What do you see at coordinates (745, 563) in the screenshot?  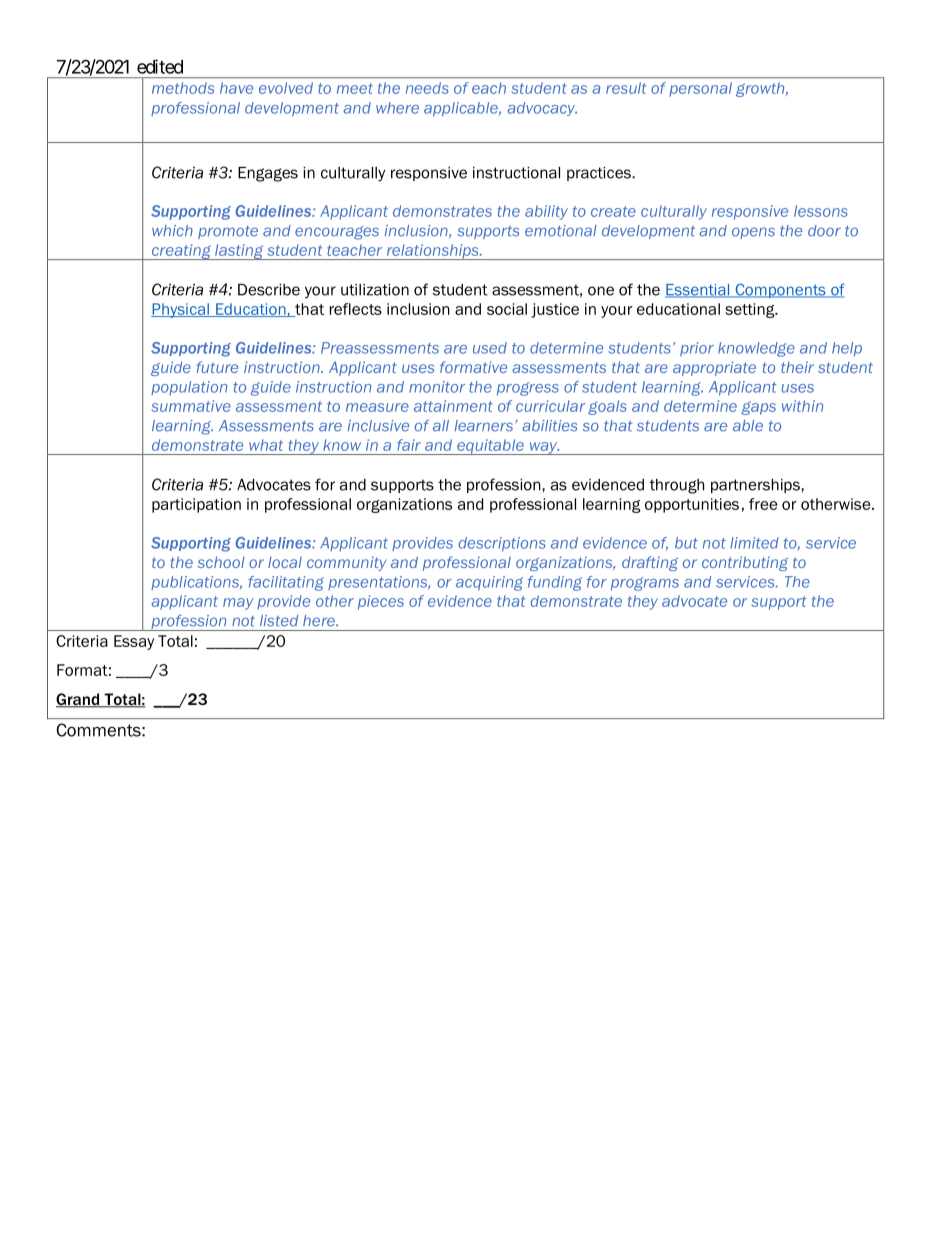 I see `contributing` at bounding box center [745, 563].
